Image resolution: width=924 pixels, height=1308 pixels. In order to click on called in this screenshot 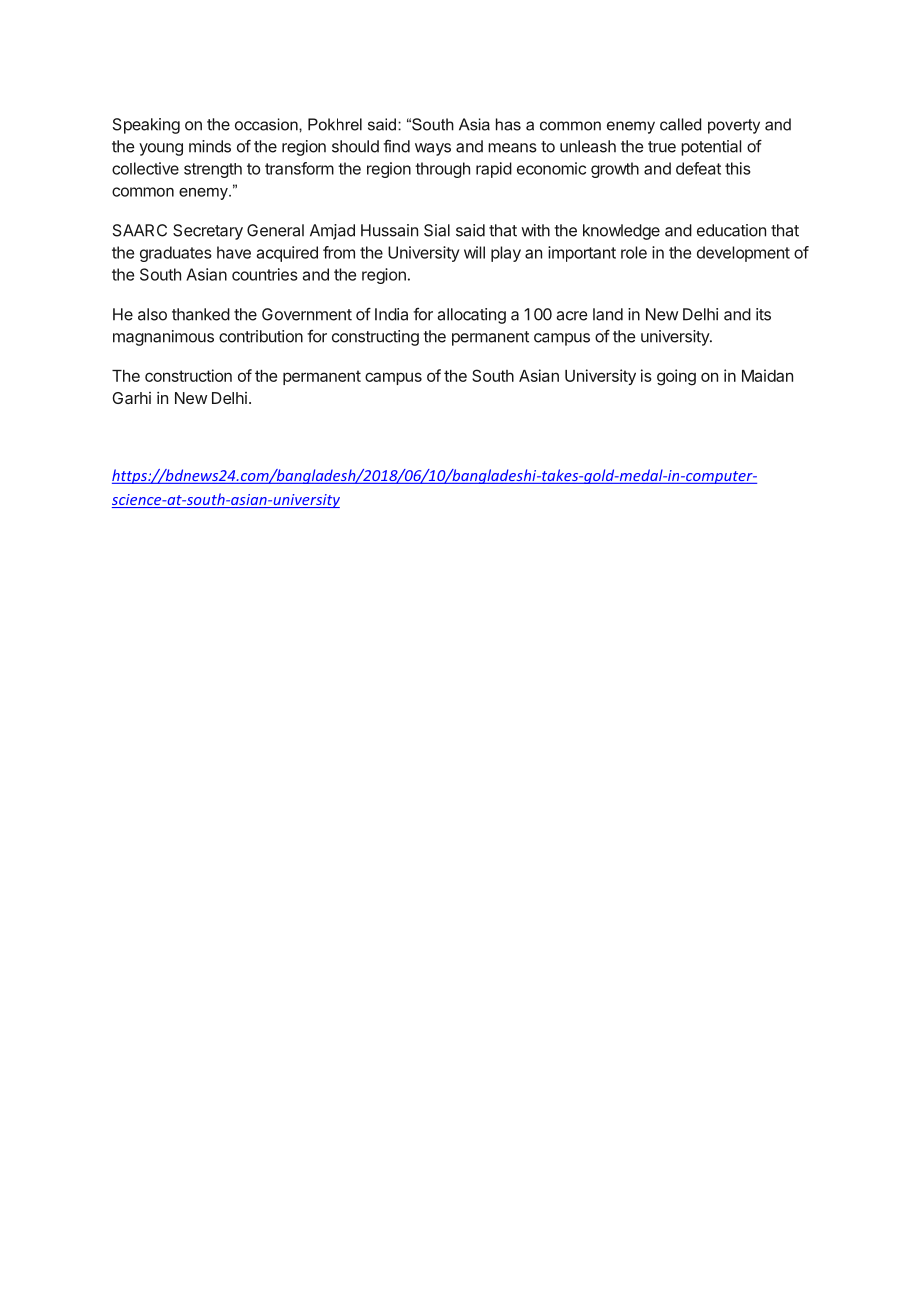, I will do `click(680, 124)`.
